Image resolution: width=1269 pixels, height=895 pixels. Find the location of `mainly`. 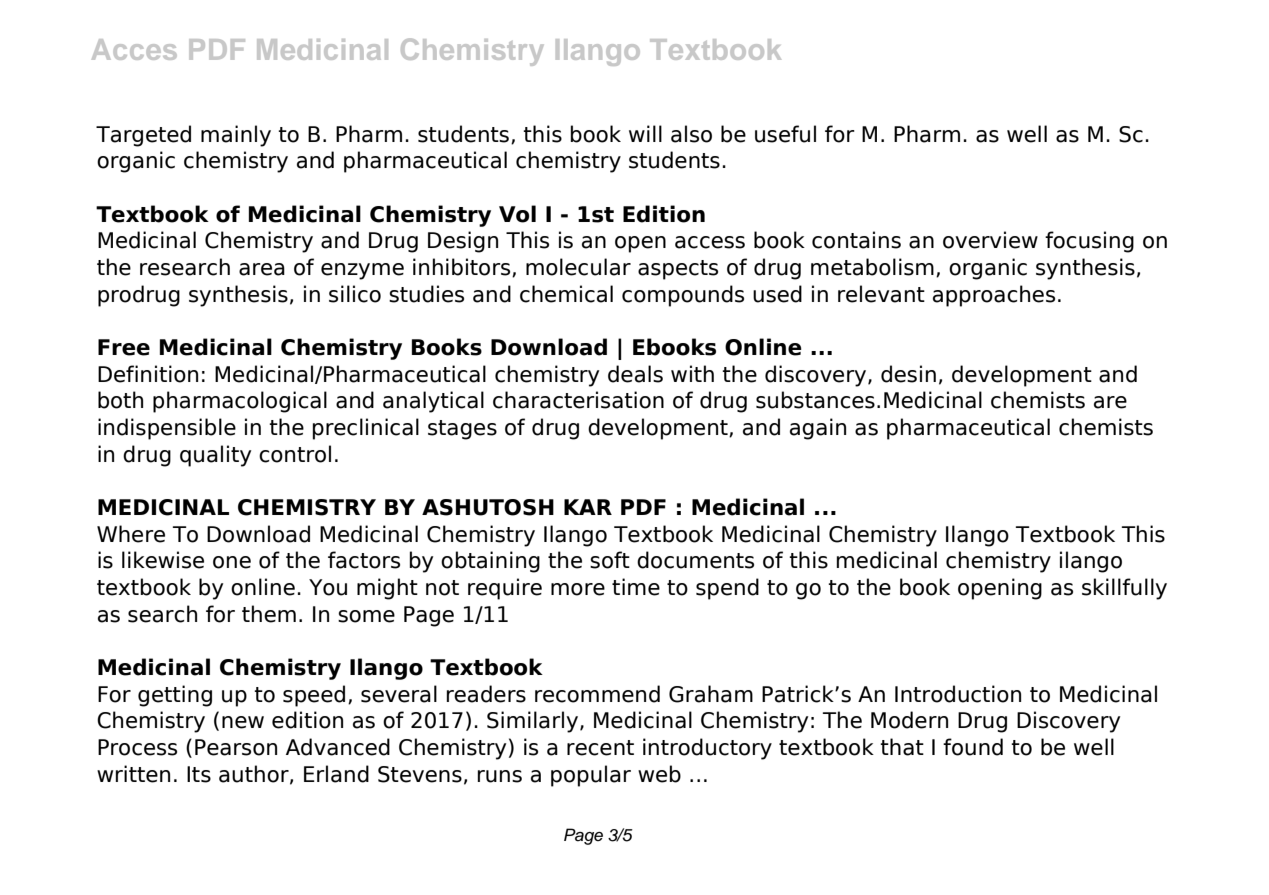

mainly is located at coordinates (236, 136).
